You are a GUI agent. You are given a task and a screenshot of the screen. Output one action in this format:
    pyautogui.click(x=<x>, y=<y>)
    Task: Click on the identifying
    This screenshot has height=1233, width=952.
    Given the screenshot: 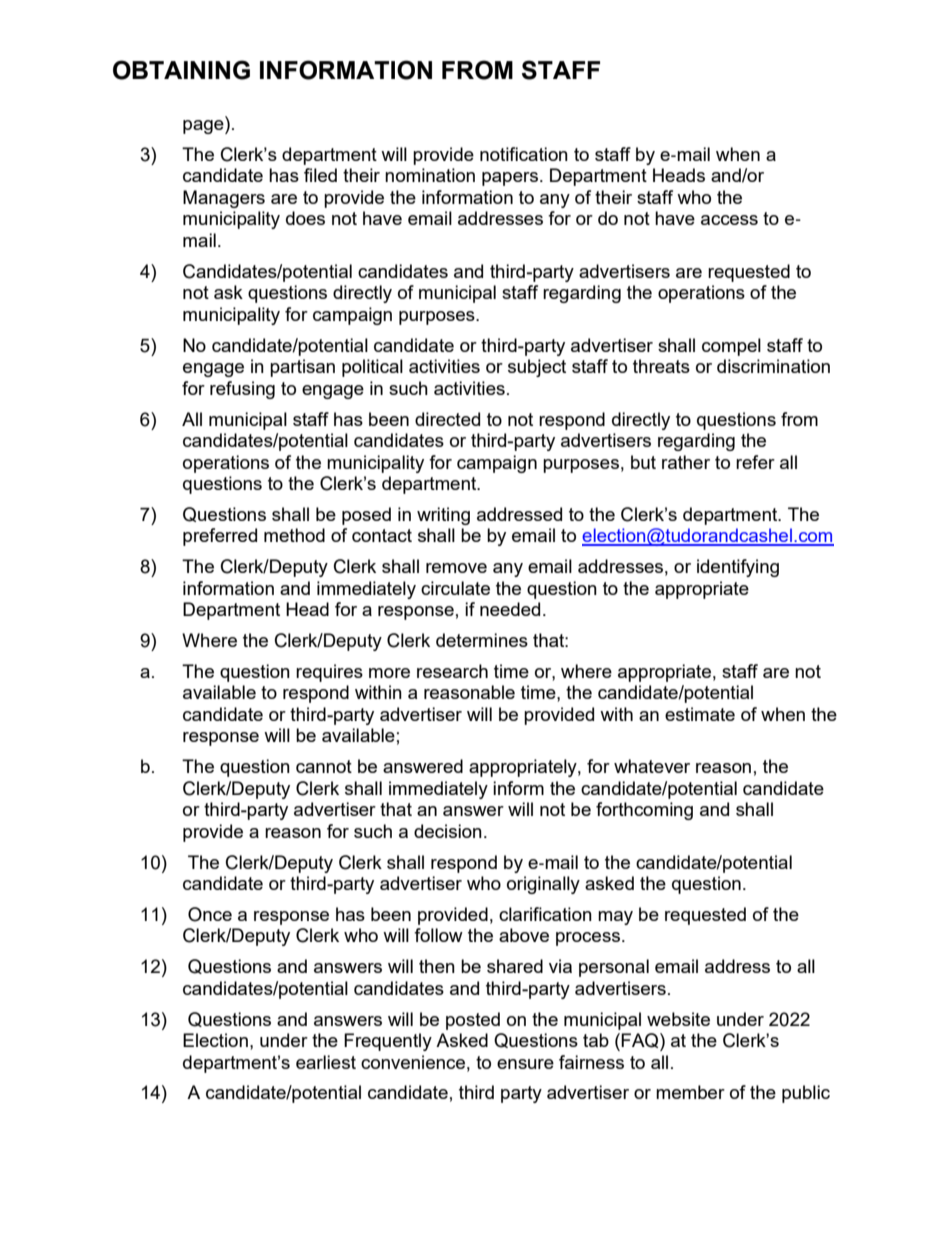 What is the action you would take?
    pyautogui.click(x=738, y=568)
